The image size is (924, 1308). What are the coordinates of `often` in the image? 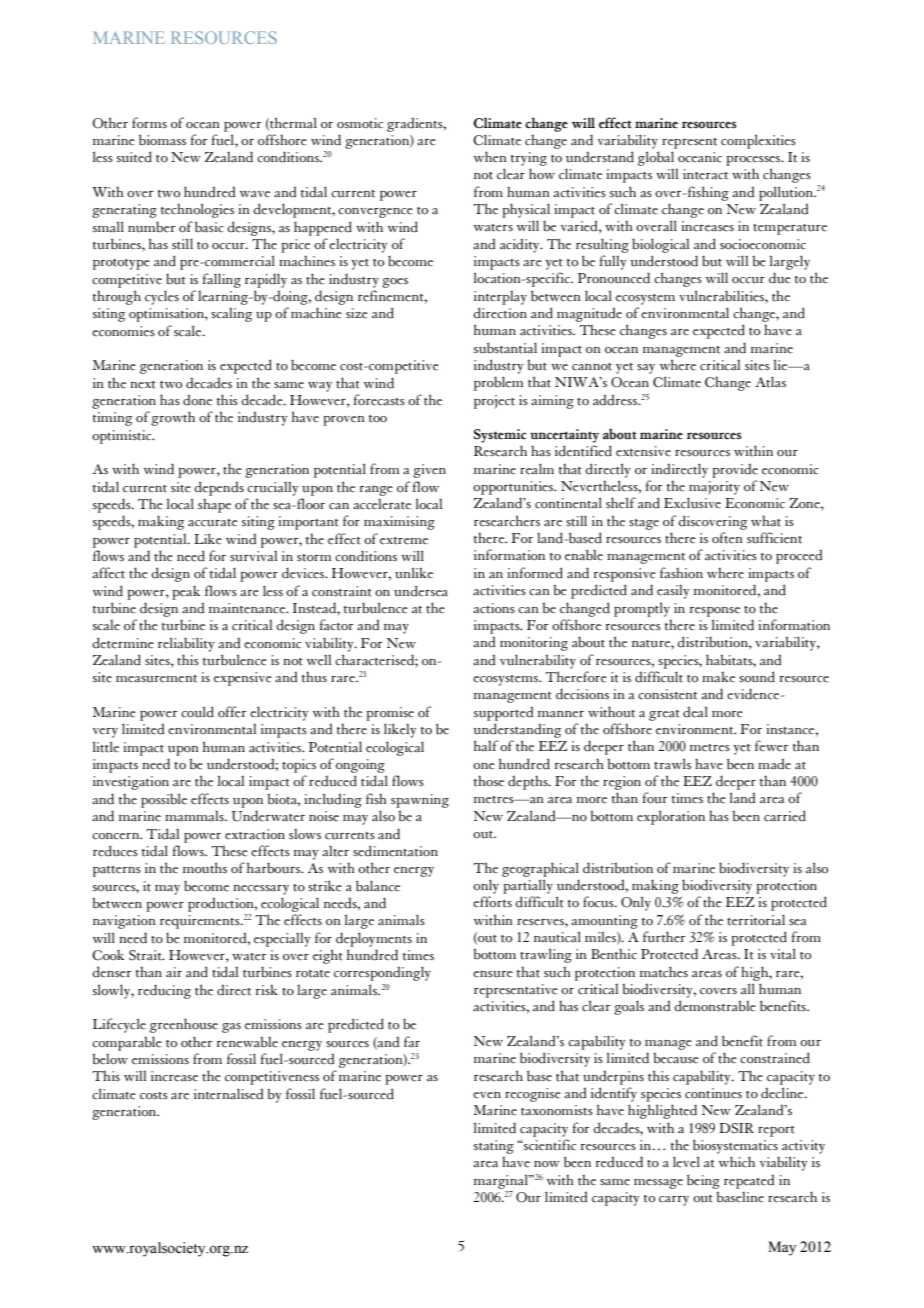 It's located at (727, 538).
